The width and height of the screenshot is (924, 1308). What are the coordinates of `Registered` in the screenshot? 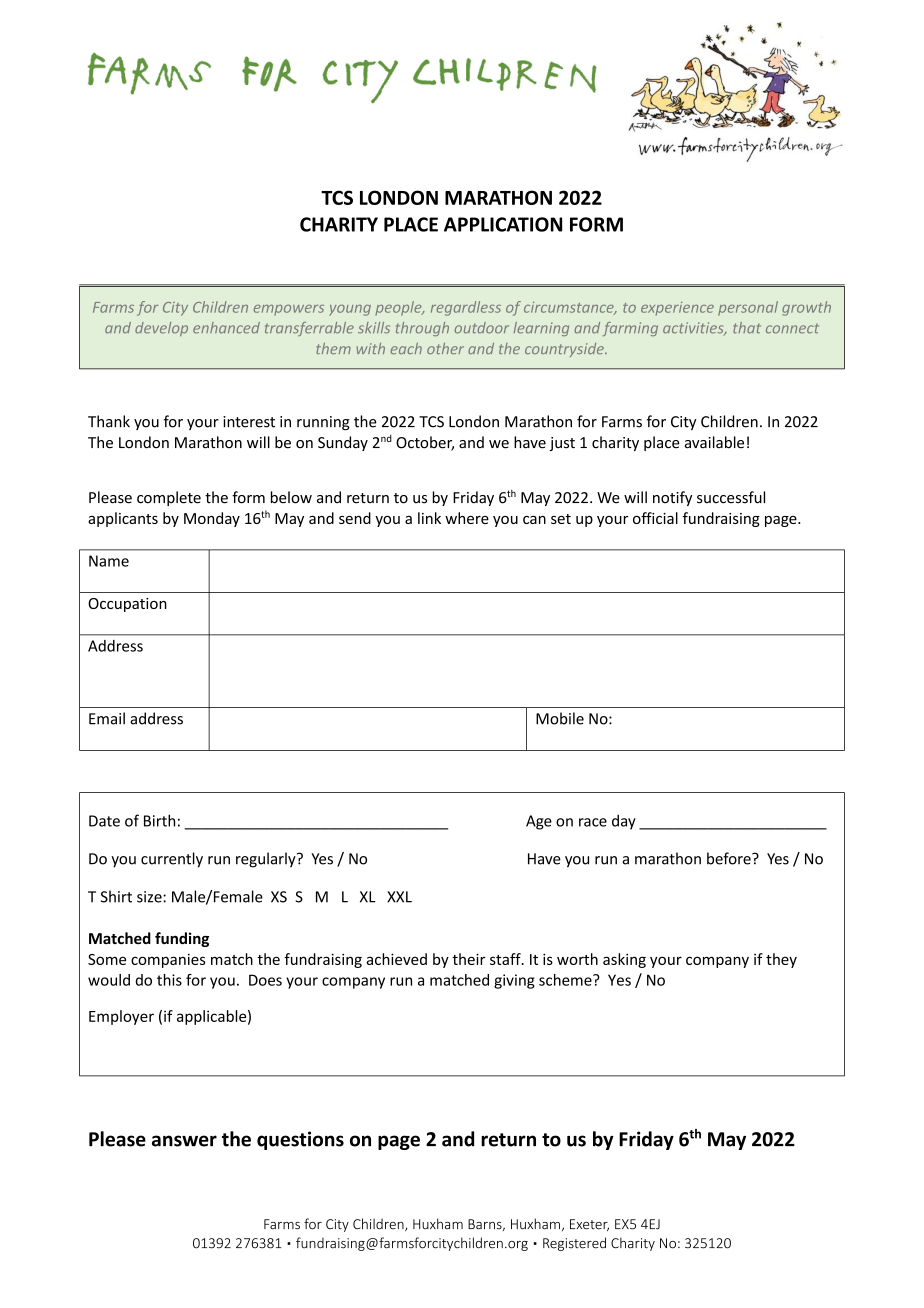 It's located at (574, 1244).
